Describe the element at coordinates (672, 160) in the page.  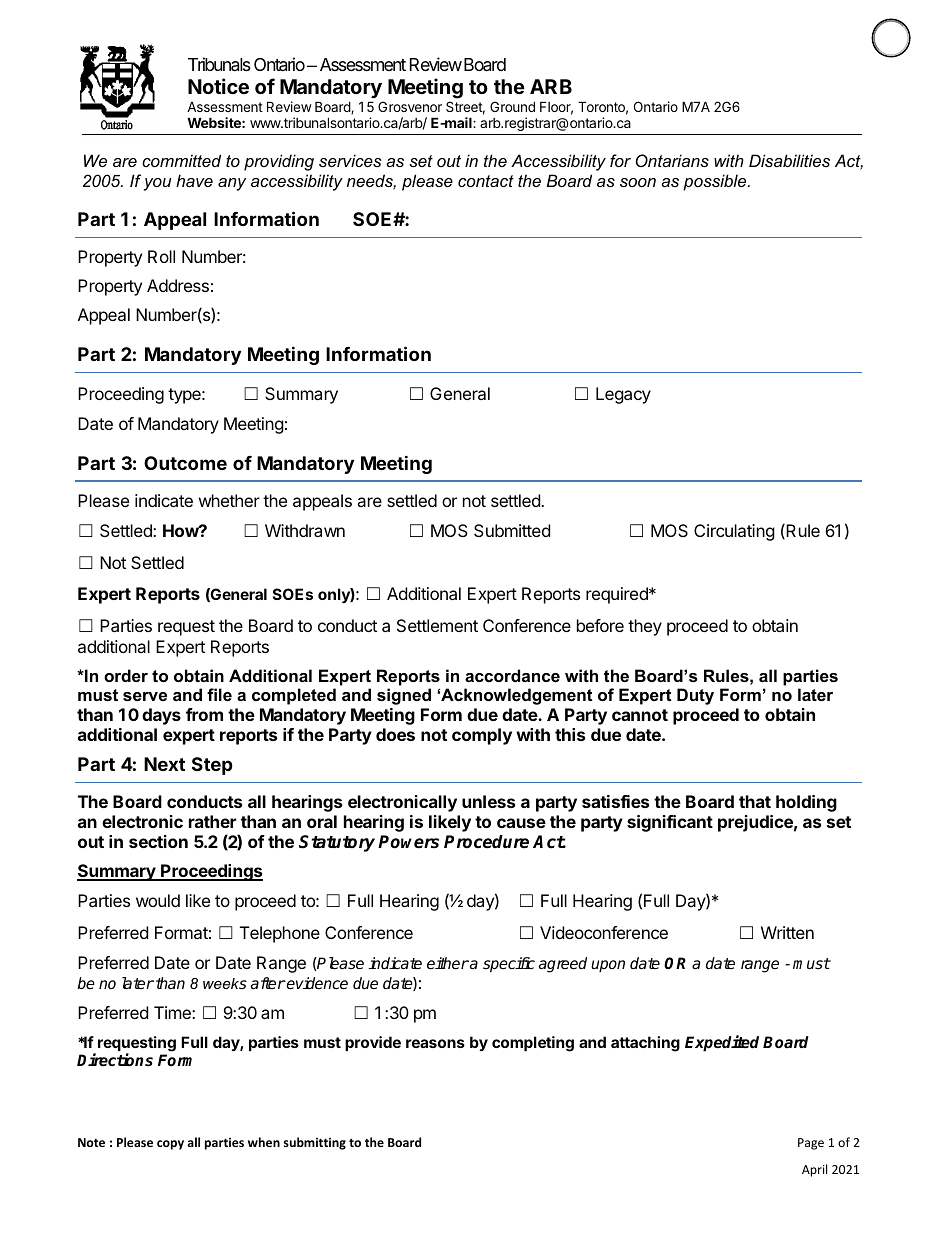
I see `Ontarians` at that location.
